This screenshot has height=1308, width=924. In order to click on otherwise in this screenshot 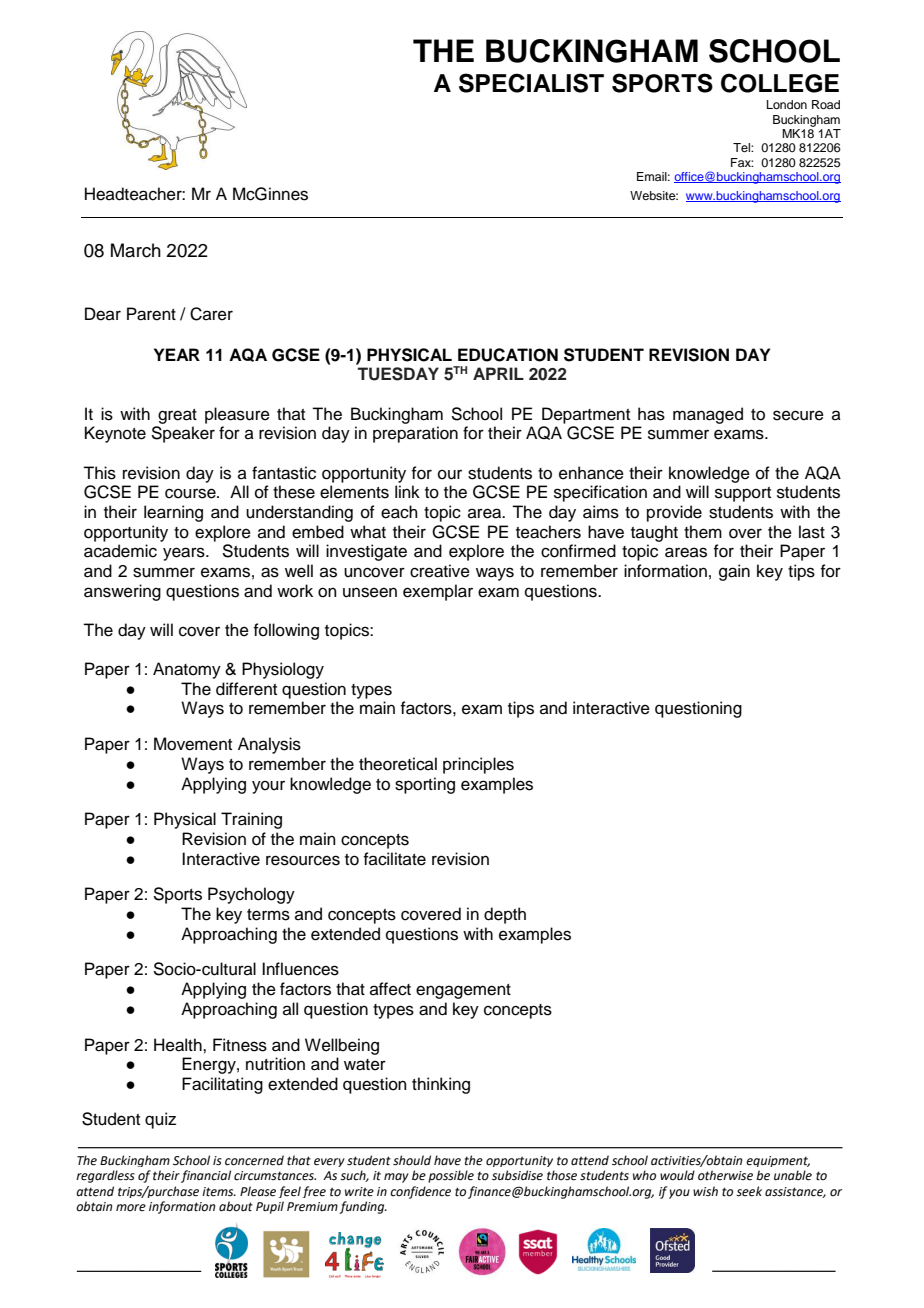, I will do `click(725, 1175)`.
